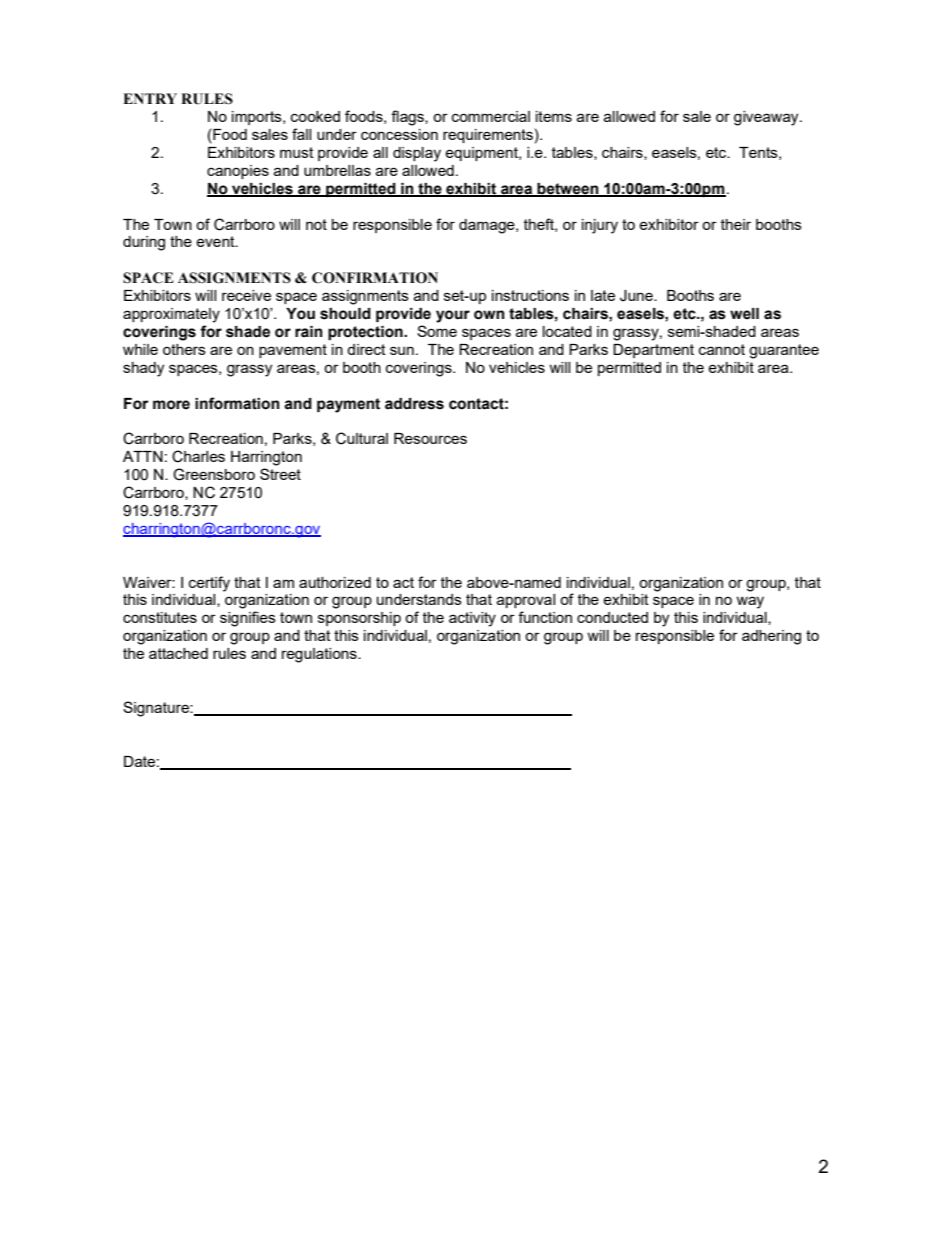  I want to click on Signature, so click(157, 709).
